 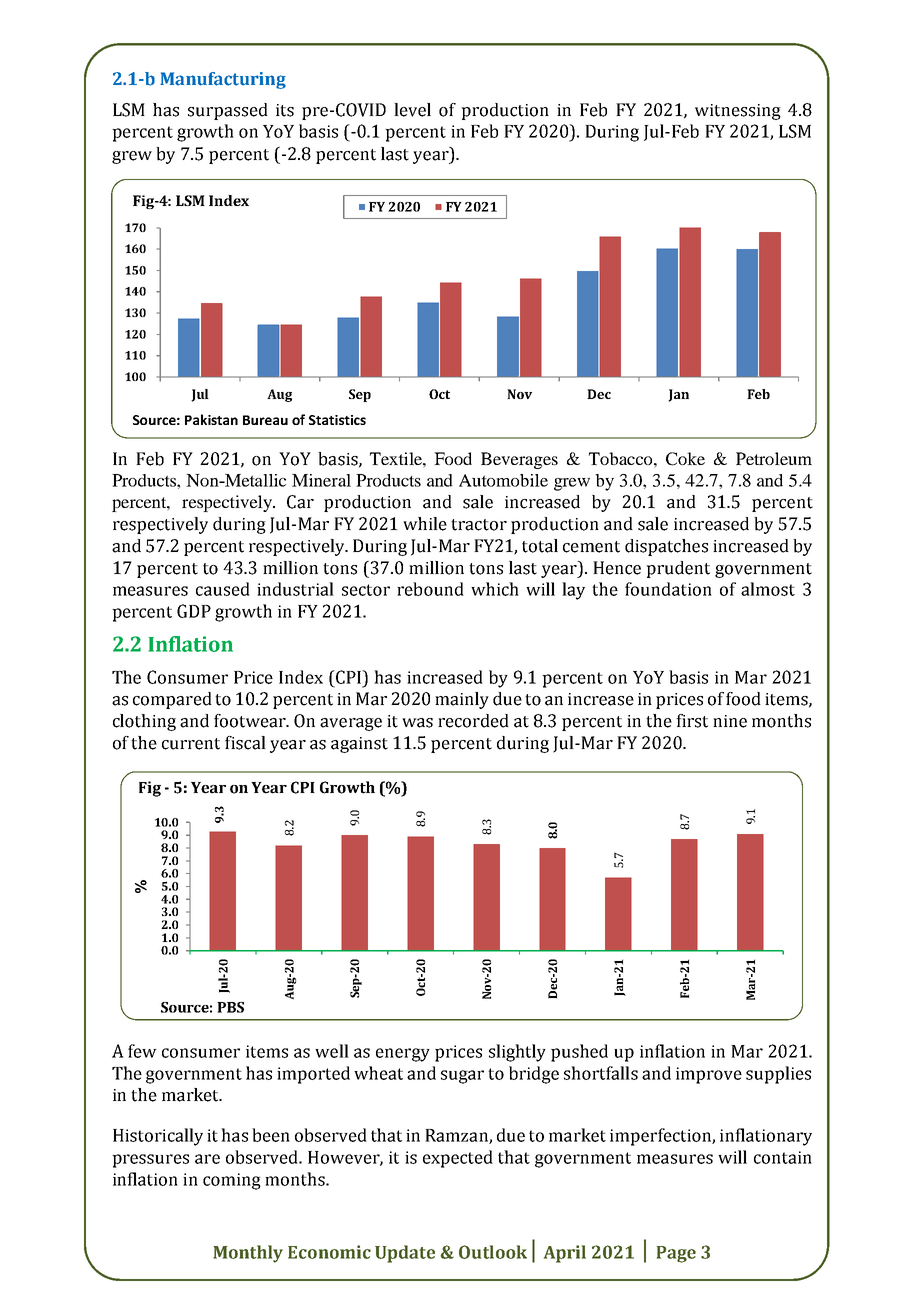 What do you see at coordinates (738, 112) in the image?
I see `witnessing` at bounding box center [738, 112].
